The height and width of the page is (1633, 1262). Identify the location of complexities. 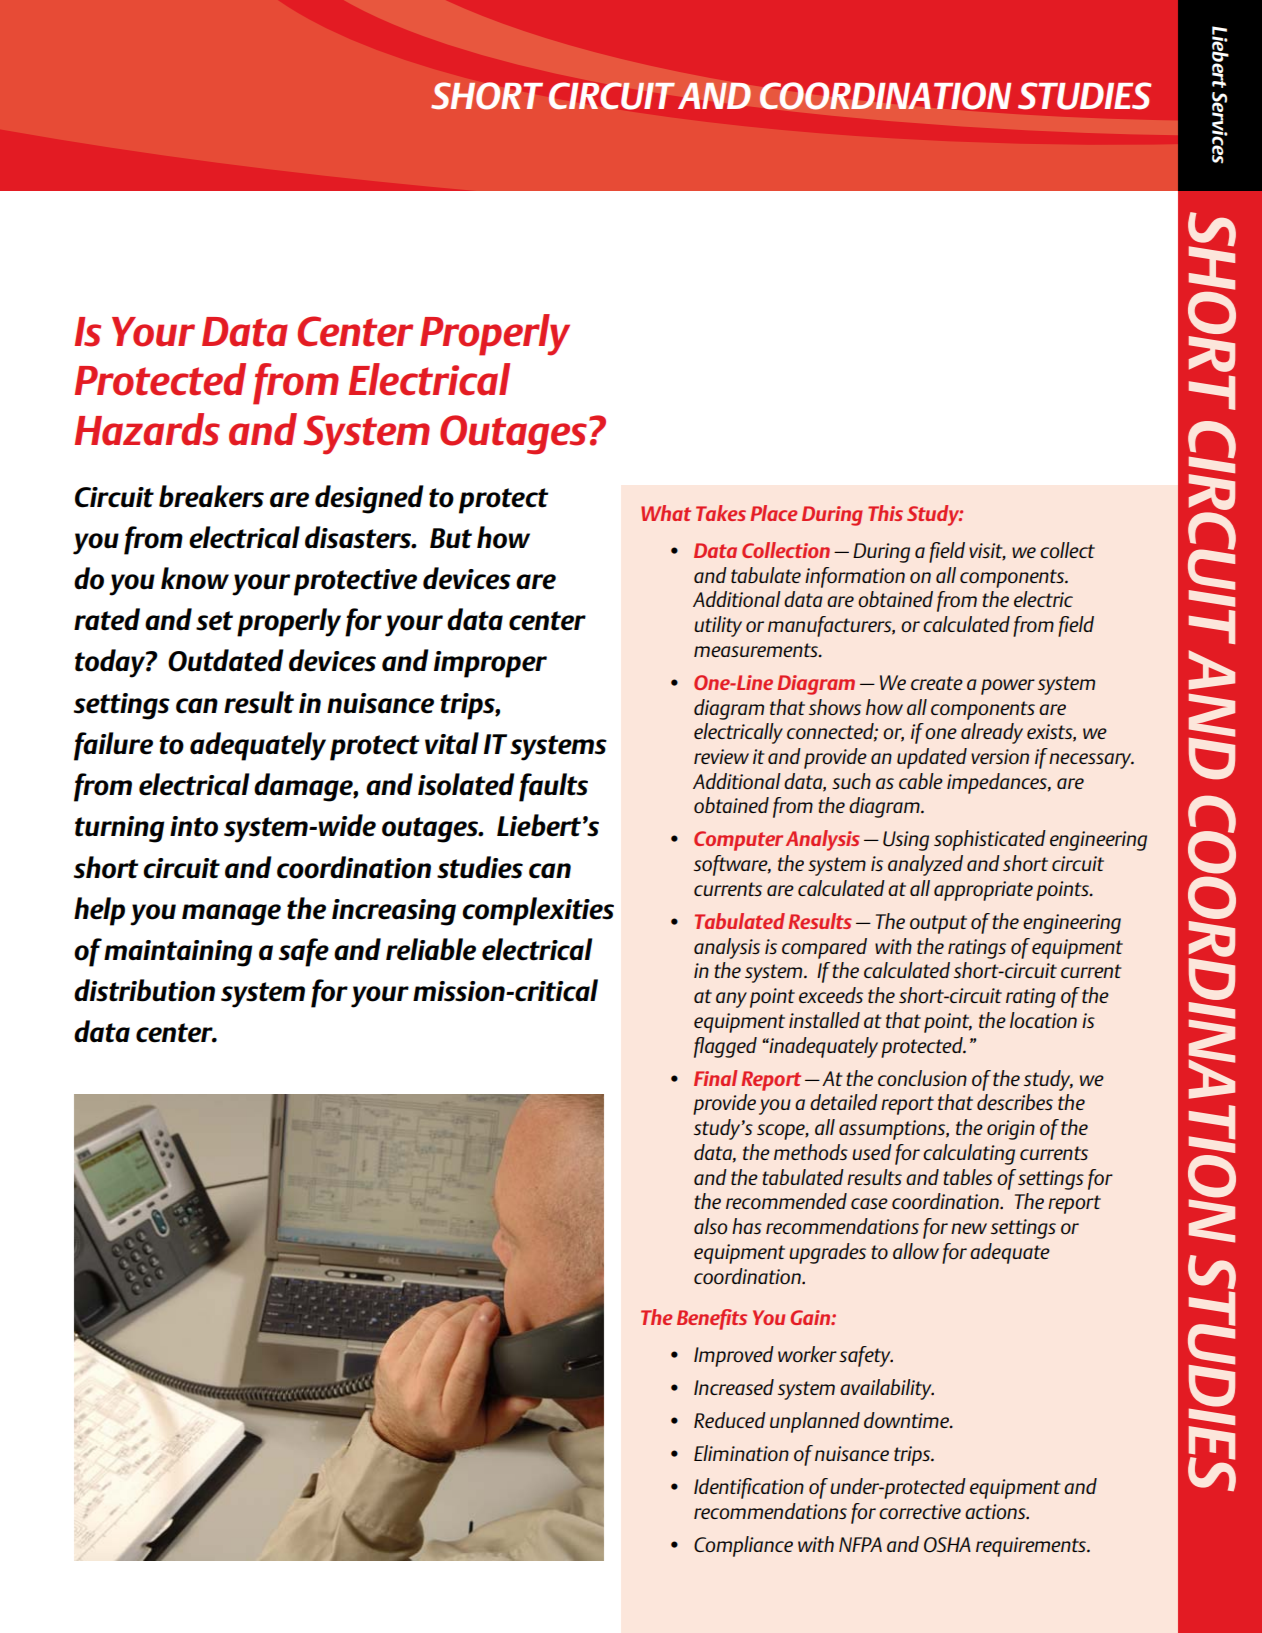
(538, 911).
